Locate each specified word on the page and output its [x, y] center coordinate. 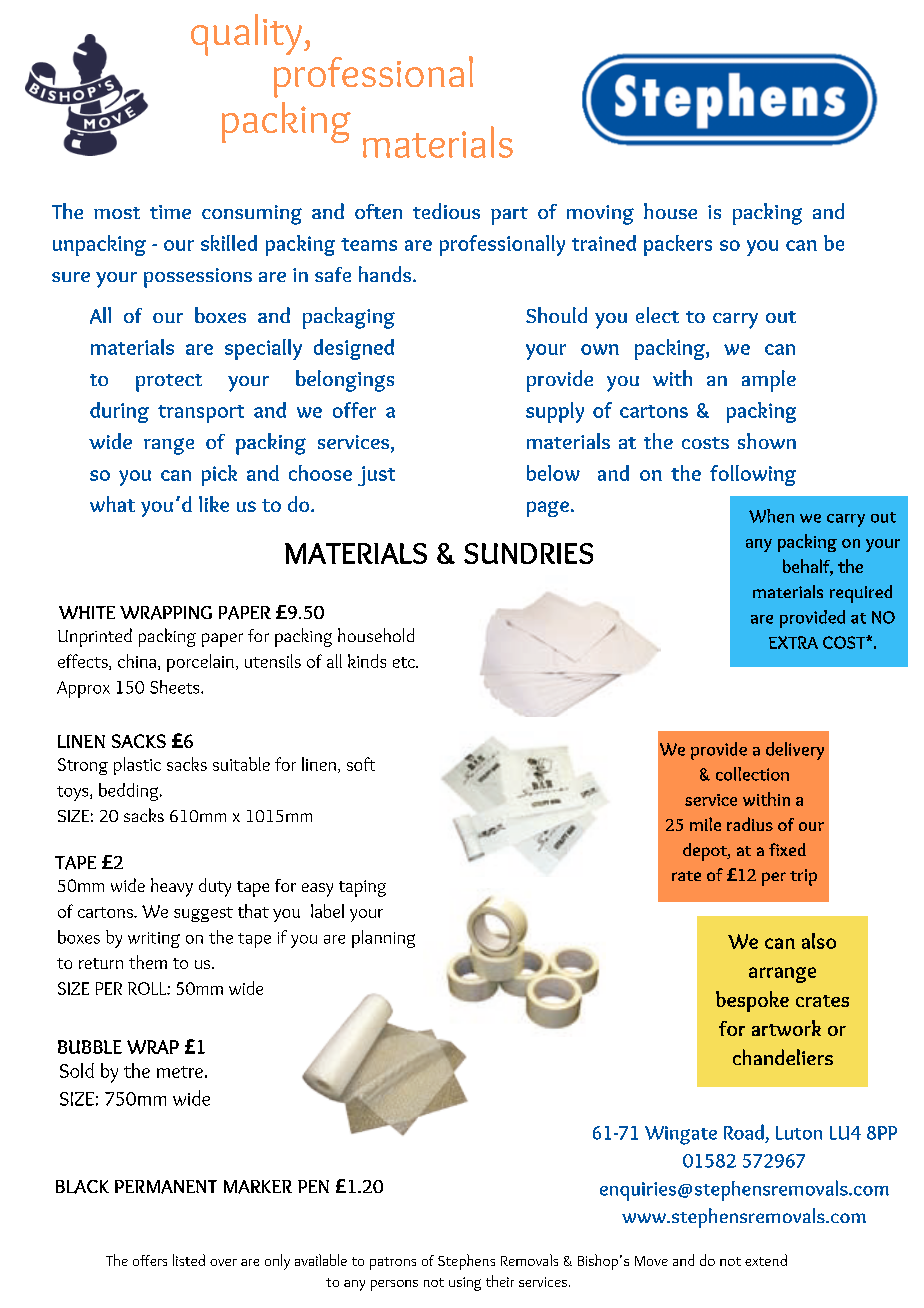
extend [766, 1260]
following [753, 475]
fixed [787, 849]
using [465, 1284]
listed [189, 1260]
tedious [446, 211]
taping [362, 888]
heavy [172, 887]
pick [219, 475]
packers [678, 245]
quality [246, 35]
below [553, 473]
